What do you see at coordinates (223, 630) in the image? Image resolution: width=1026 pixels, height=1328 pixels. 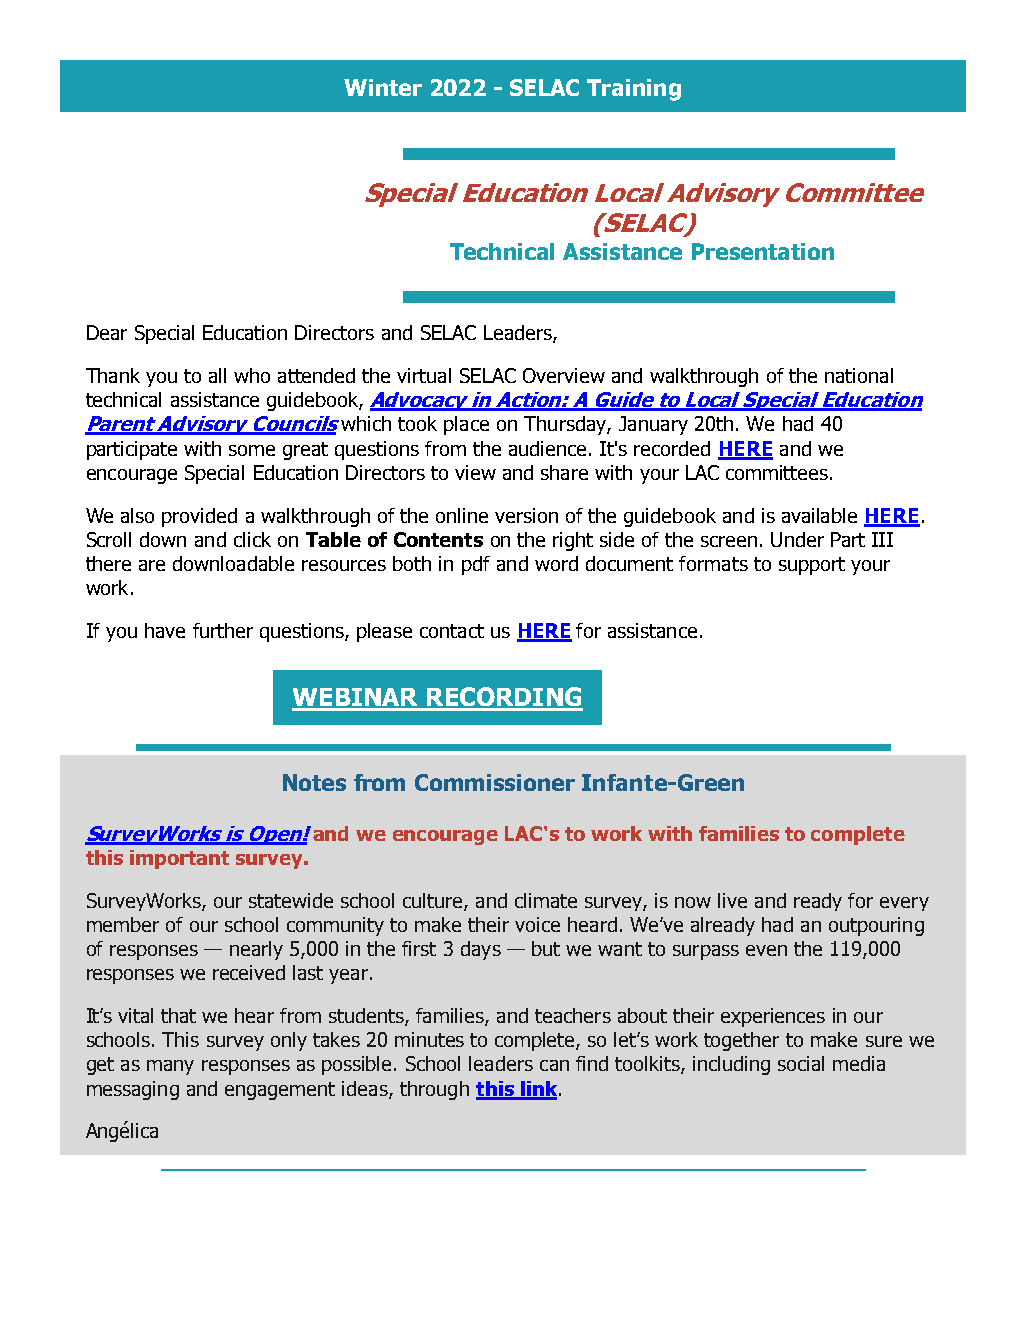 I see `further` at bounding box center [223, 630].
